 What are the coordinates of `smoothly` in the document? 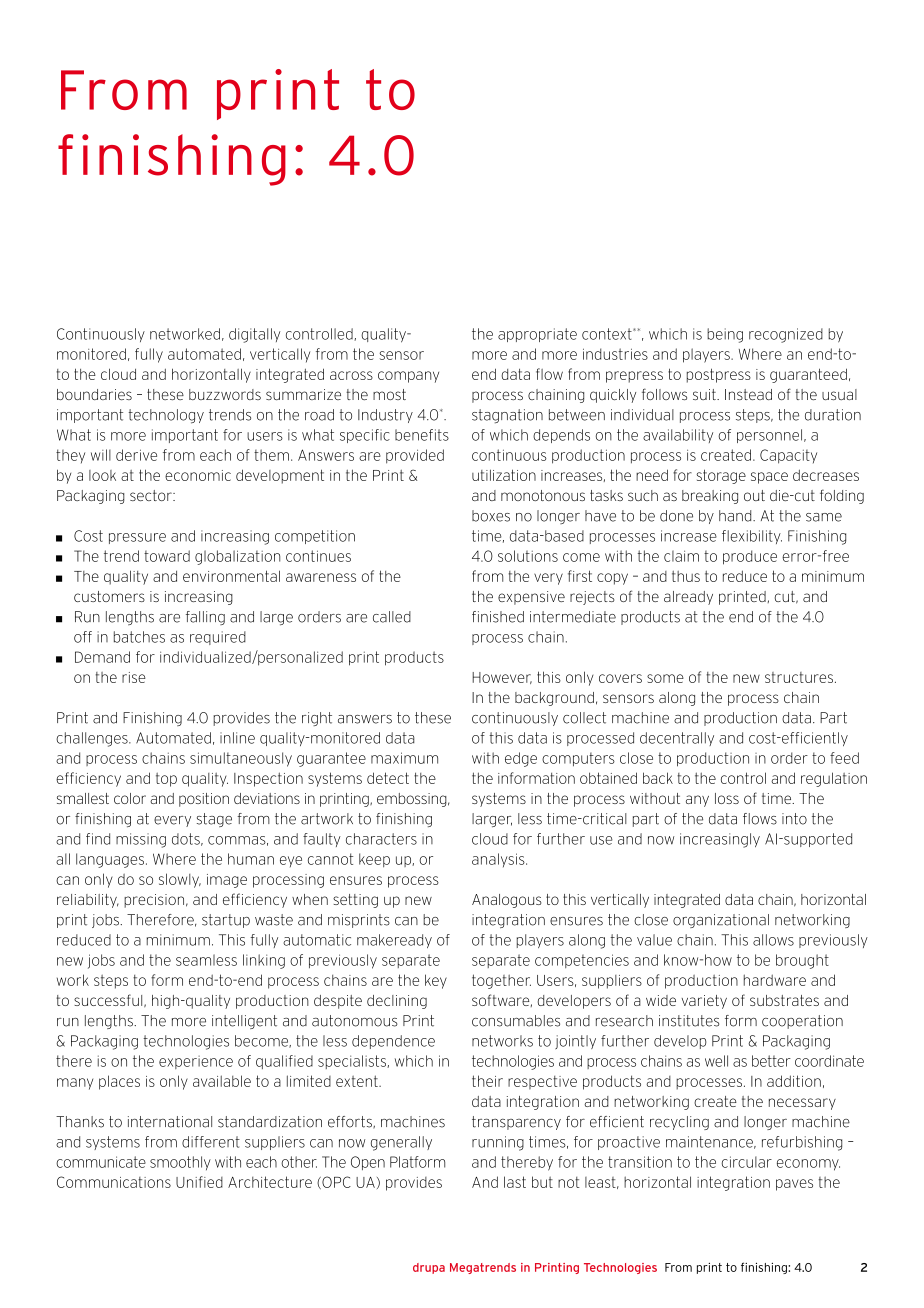 It's located at (180, 1163).
